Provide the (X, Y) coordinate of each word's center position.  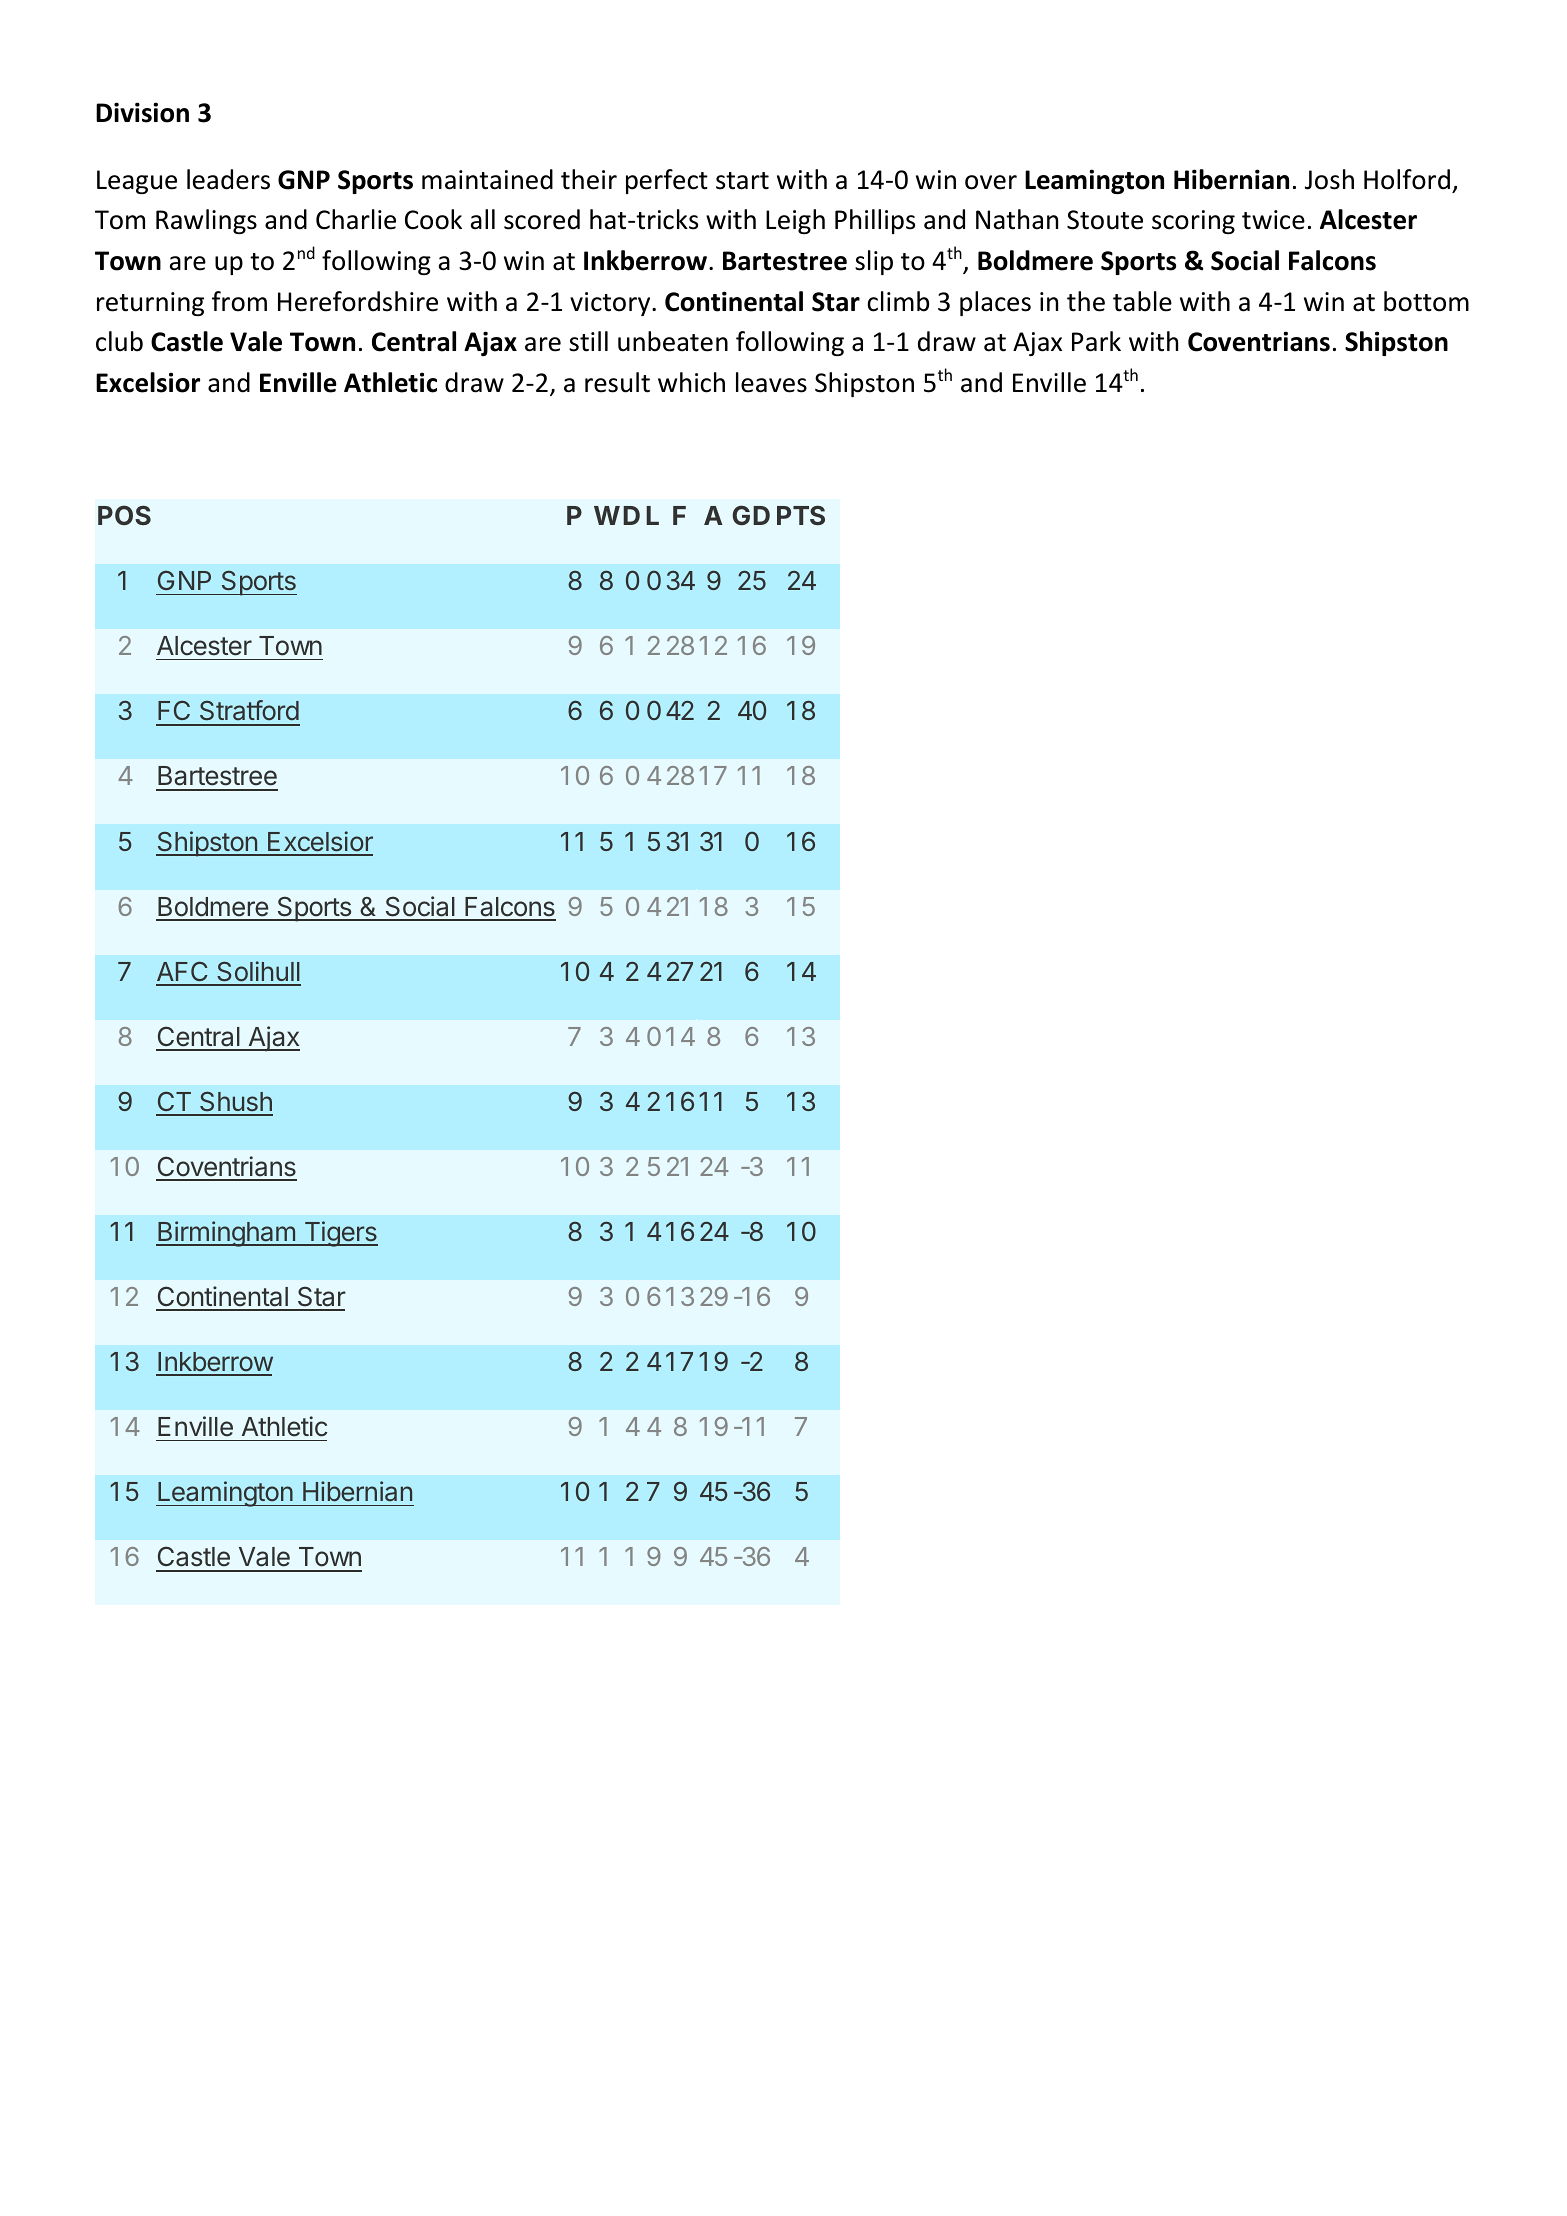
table (1142, 301)
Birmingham (226, 1234)
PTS (801, 515)
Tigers (340, 1234)
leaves (771, 382)
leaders (228, 179)
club (119, 341)
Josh (1329, 179)
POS (124, 515)
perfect (667, 181)
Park (1096, 341)
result (617, 382)
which (691, 382)
